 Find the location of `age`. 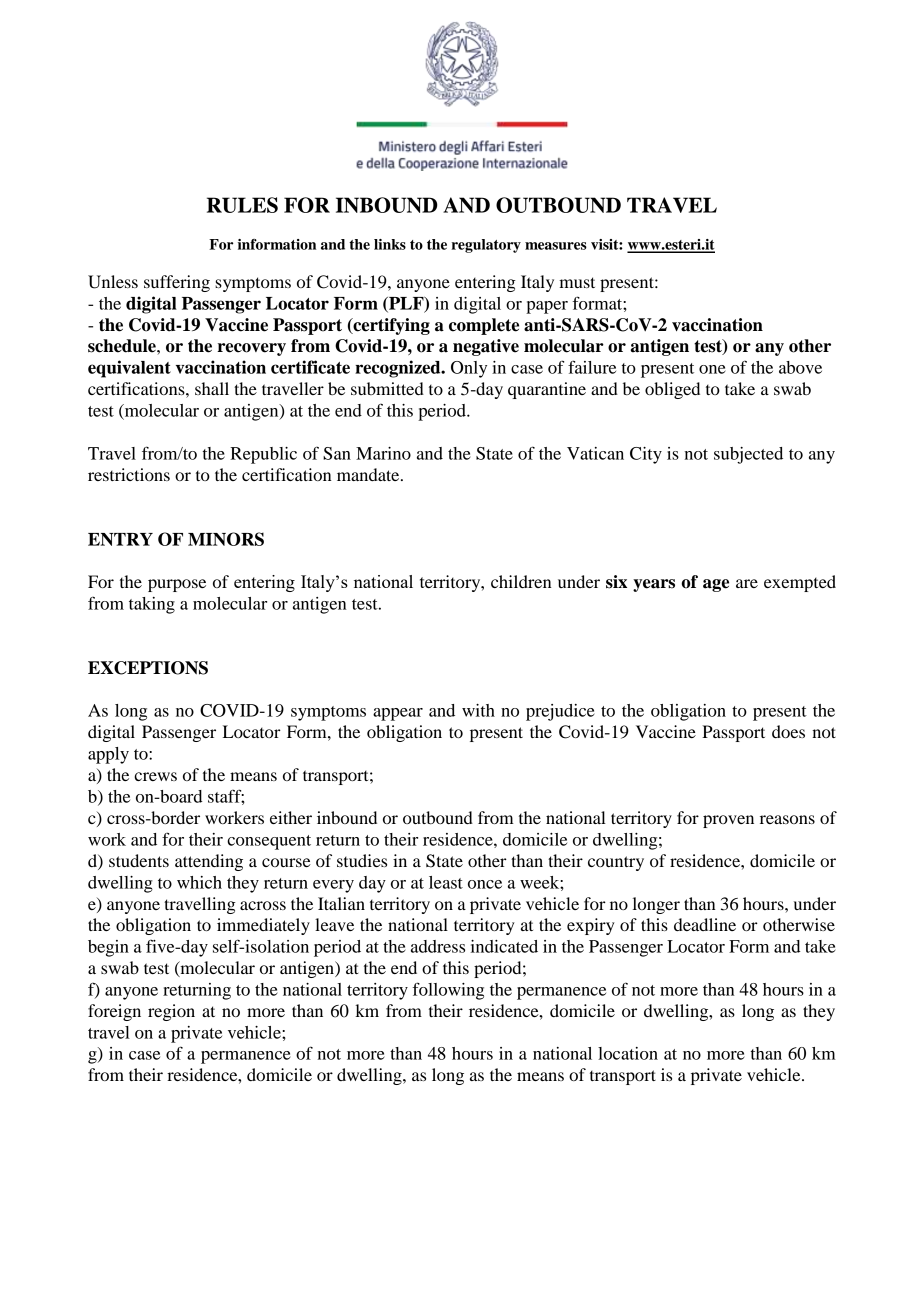

age is located at coordinates (716, 585).
